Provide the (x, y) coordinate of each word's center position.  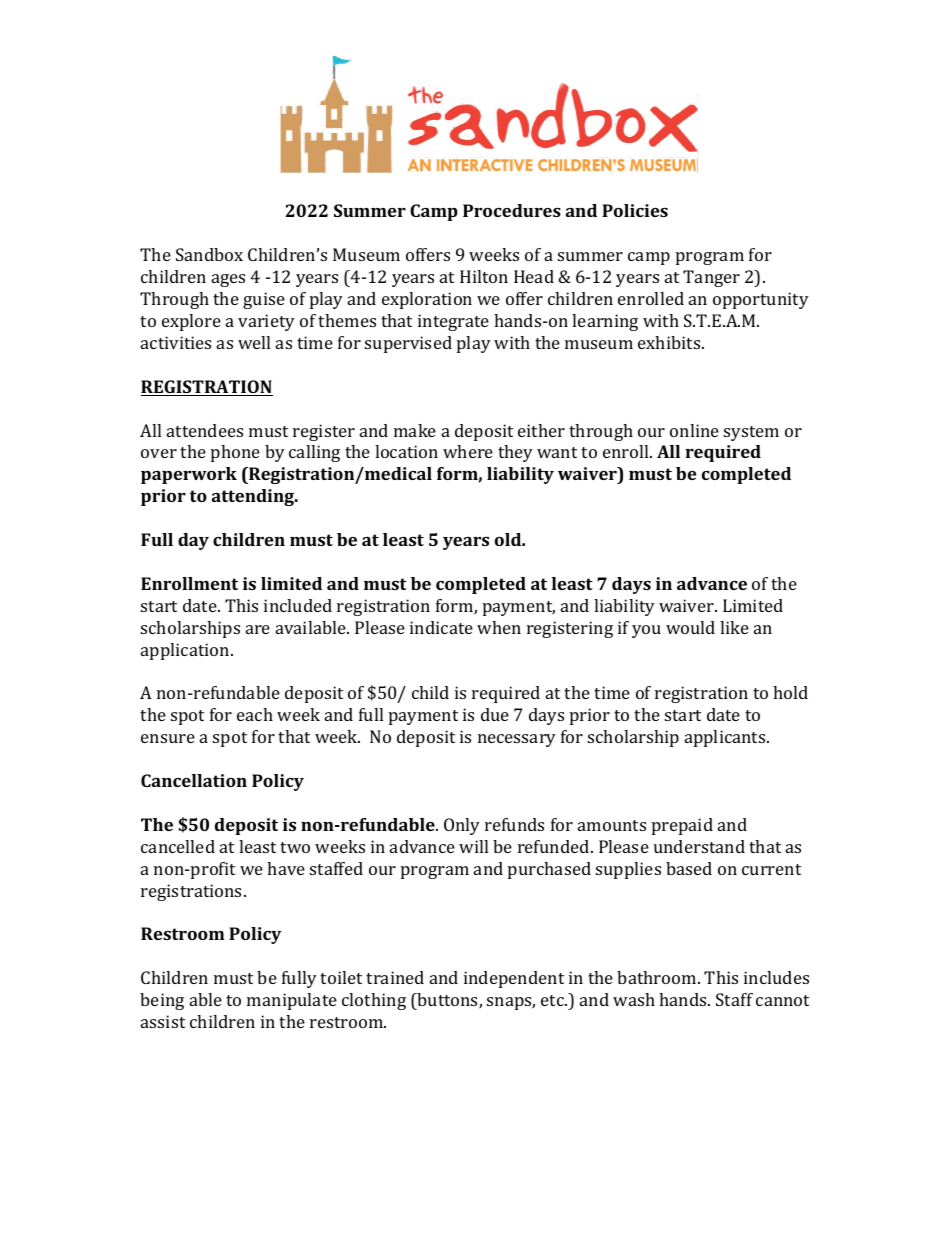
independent (514, 979)
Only (462, 826)
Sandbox (209, 254)
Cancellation (194, 780)
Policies (635, 210)
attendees (205, 430)
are (258, 629)
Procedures (512, 210)
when (499, 627)
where (468, 451)
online (694, 430)
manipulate (292, 1001)
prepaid (682, 826)
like (734, 627)
